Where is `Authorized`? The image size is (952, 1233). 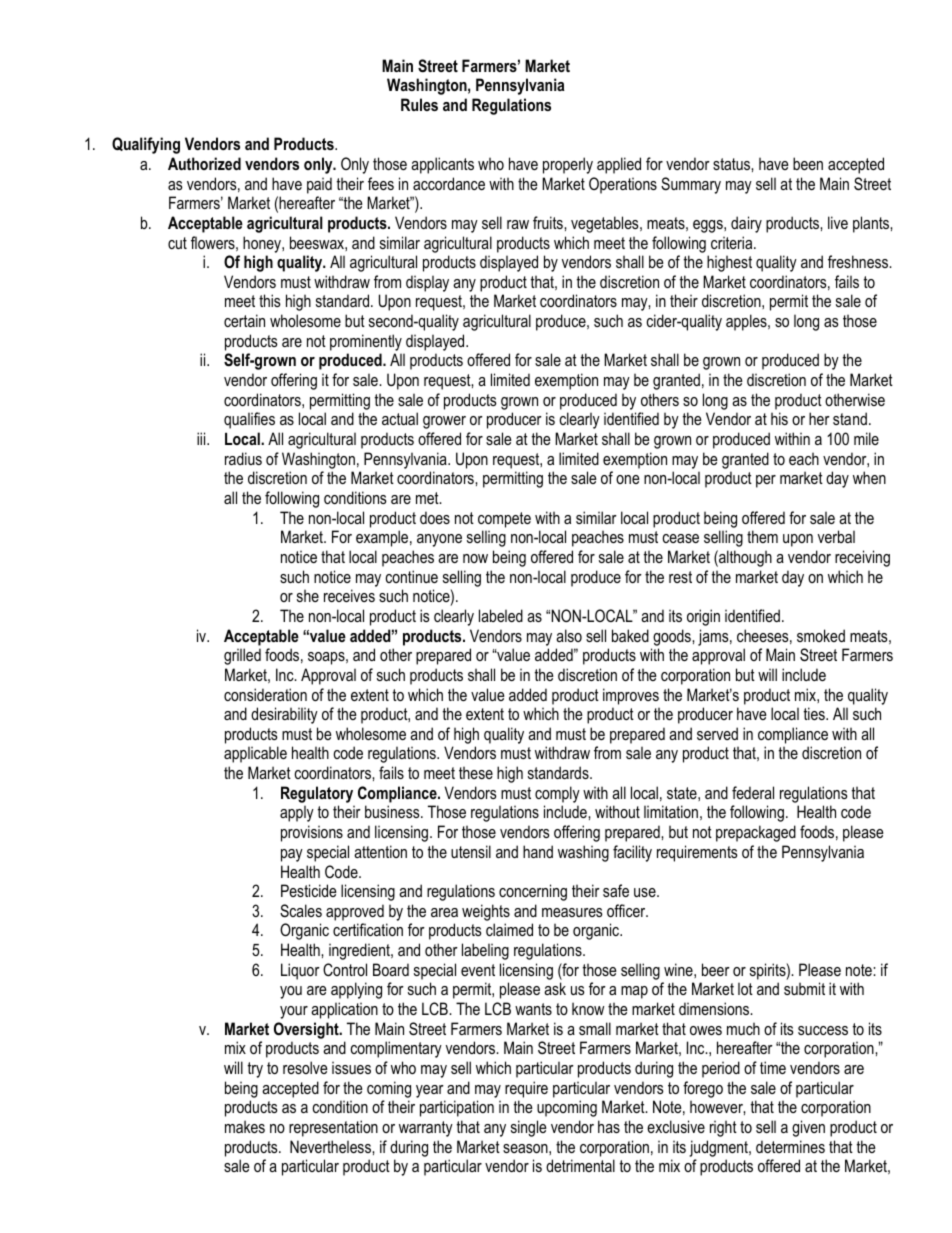 Authorized is located at coordinates (204, 163).
